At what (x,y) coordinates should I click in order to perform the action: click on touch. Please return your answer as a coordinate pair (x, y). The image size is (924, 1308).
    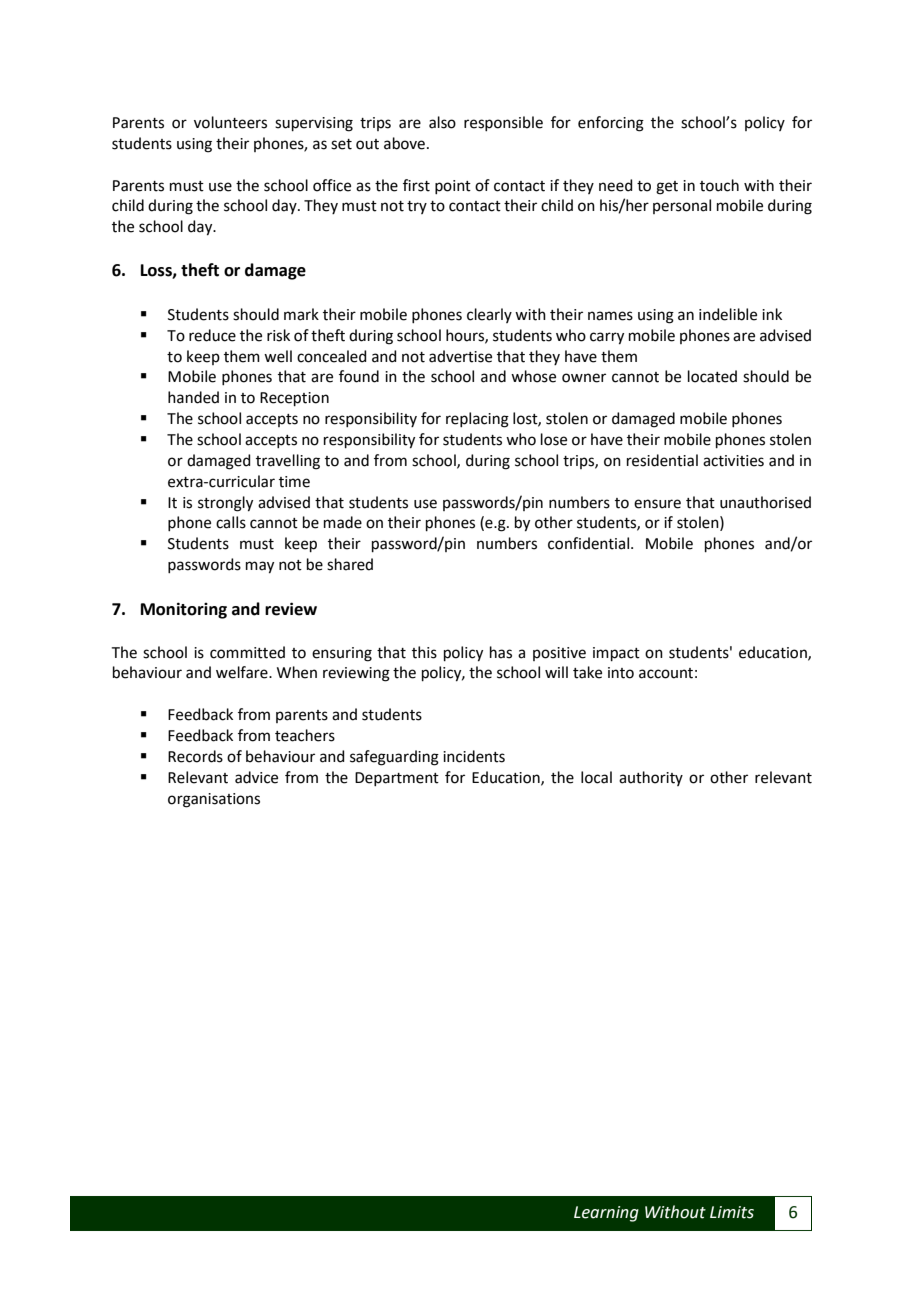
    Looking at the image, I should click on (719, 185).
